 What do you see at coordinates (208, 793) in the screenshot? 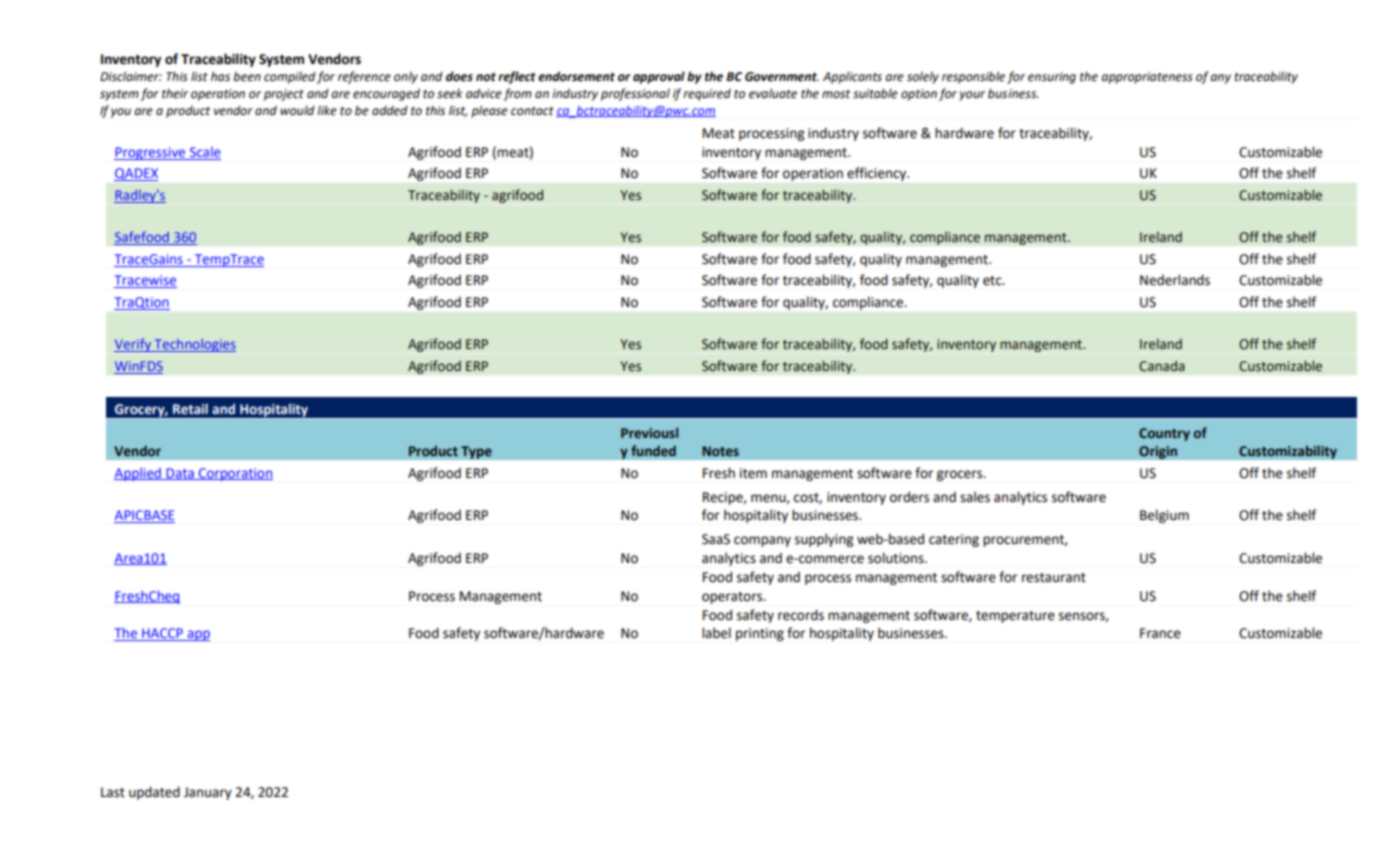
I see `January` at bounding box center [208, 793].
